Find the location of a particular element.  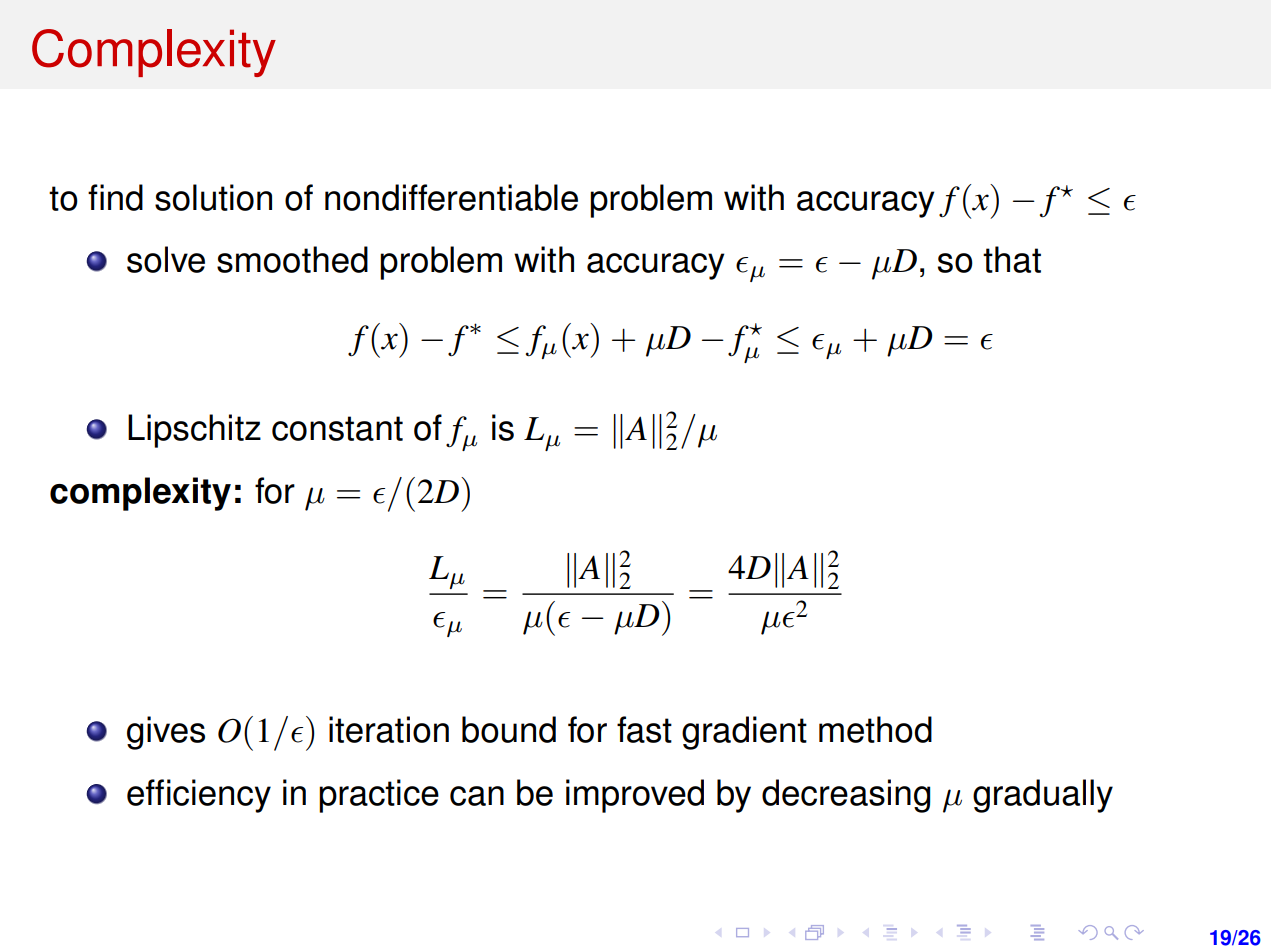

solution is located at coordinates (213, 197).
